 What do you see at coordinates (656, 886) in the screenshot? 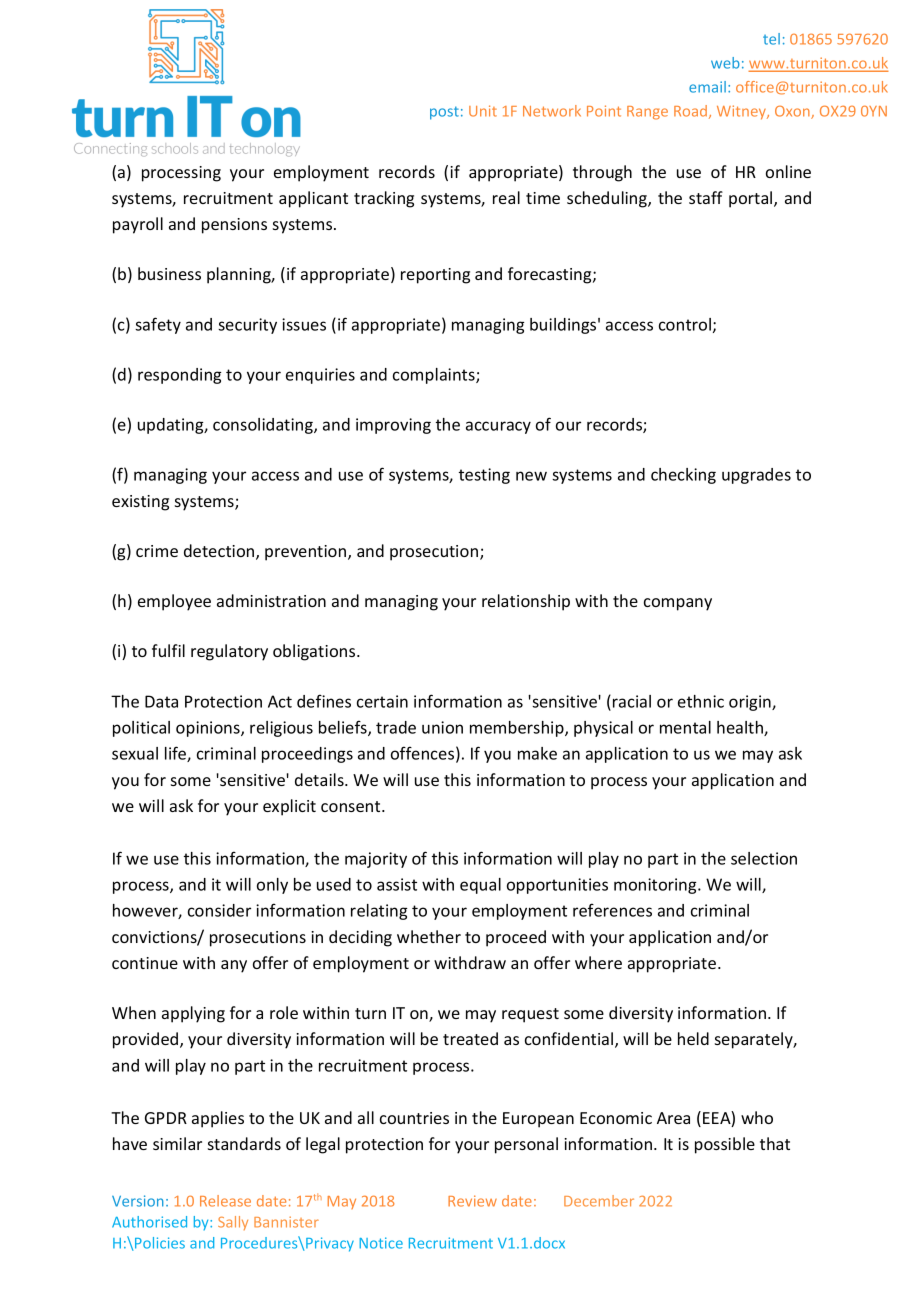
I see `monitoring` at bounding box center [656, 886].
